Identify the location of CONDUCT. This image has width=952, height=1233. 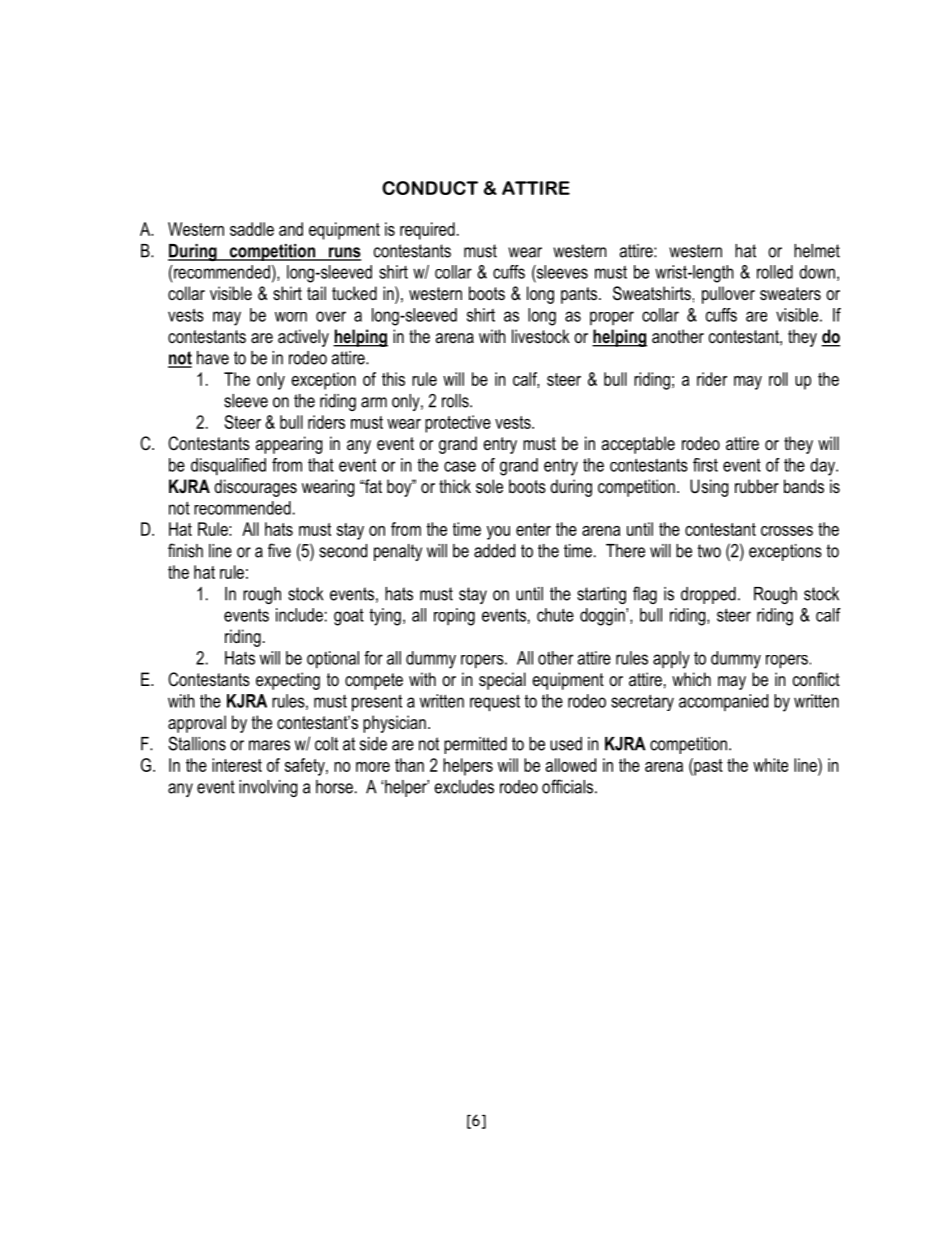
(430, 188).
